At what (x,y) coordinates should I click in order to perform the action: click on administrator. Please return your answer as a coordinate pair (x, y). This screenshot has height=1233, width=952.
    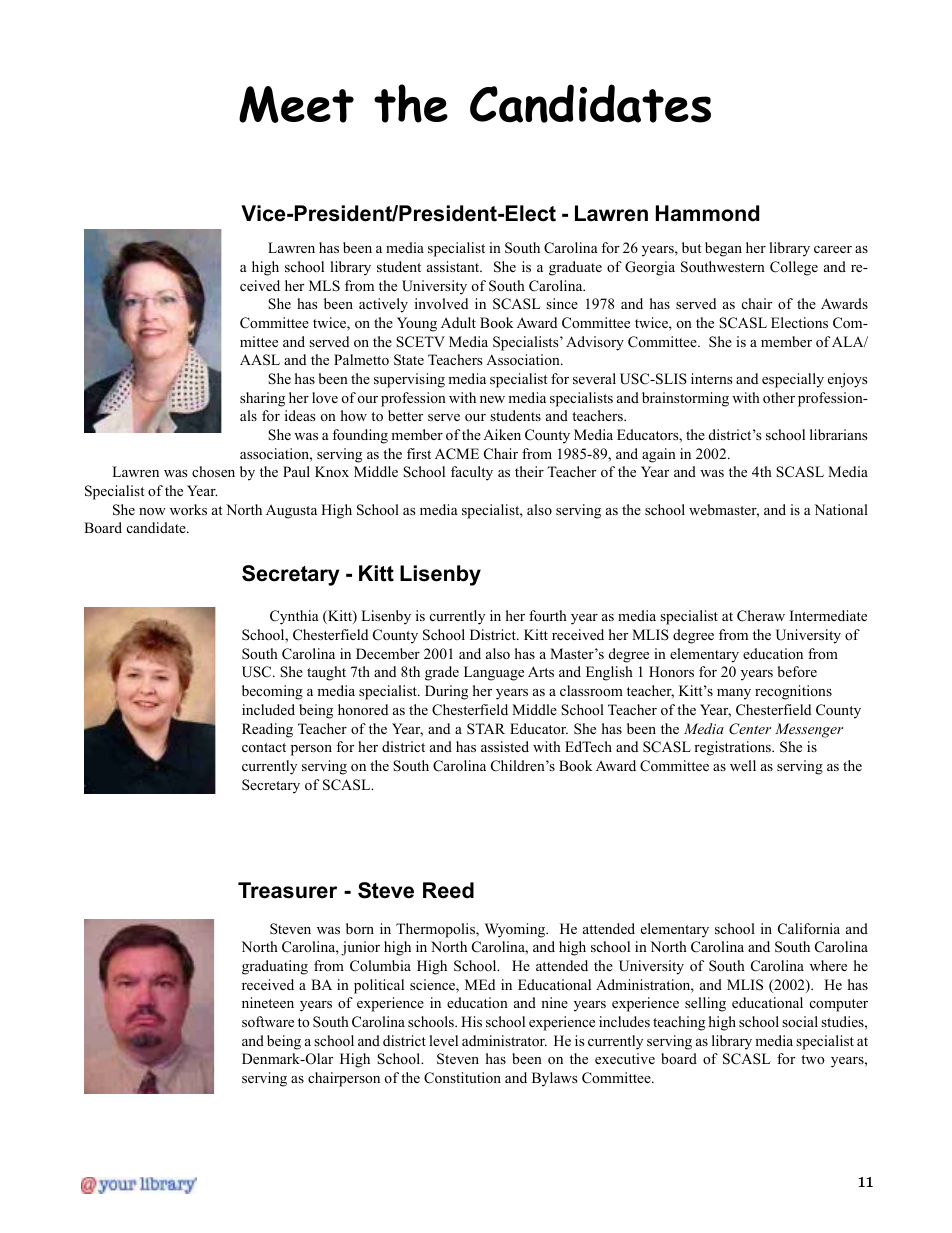
    Looking at the image, I should click on (504, 1041).
